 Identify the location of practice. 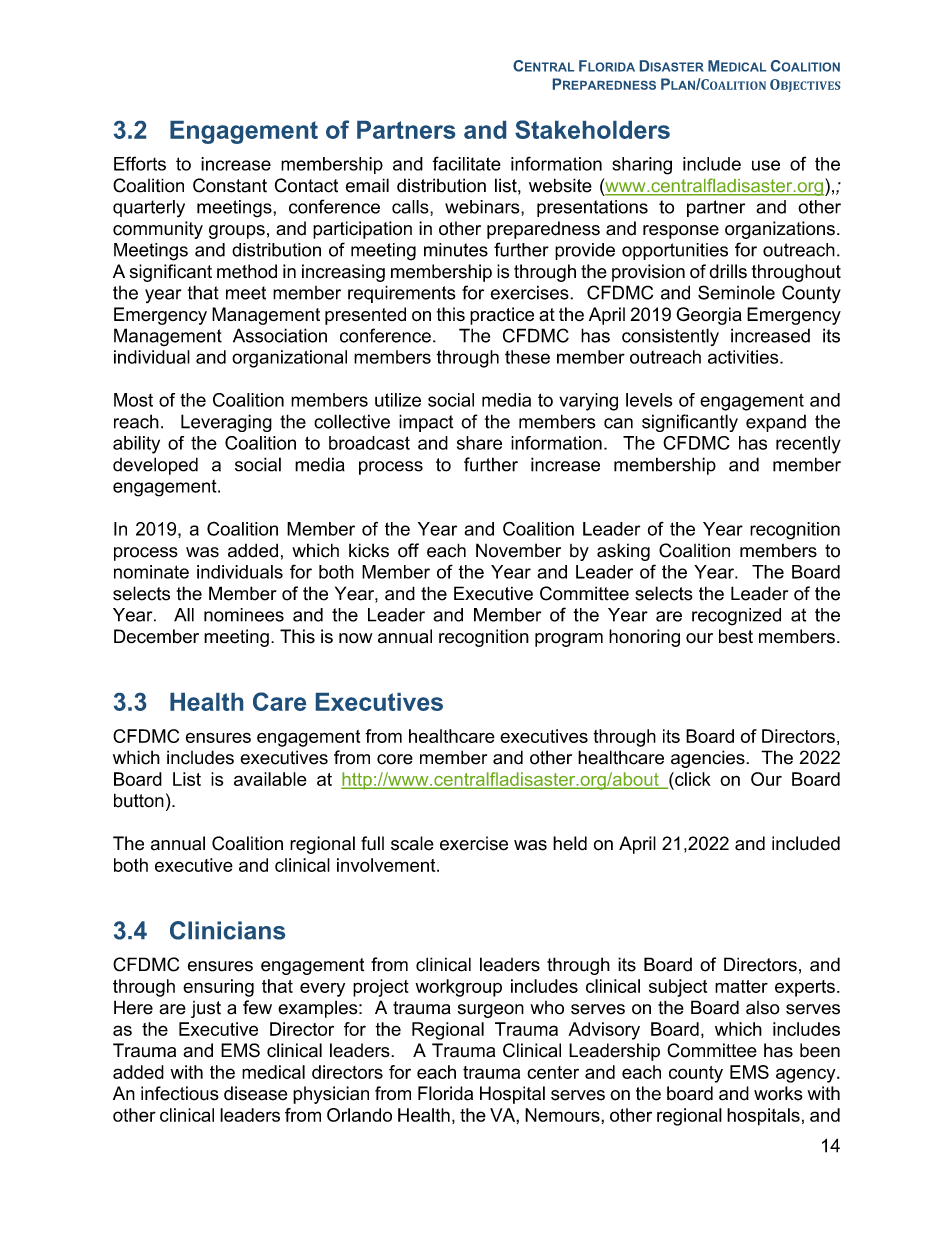
(502, 316).
